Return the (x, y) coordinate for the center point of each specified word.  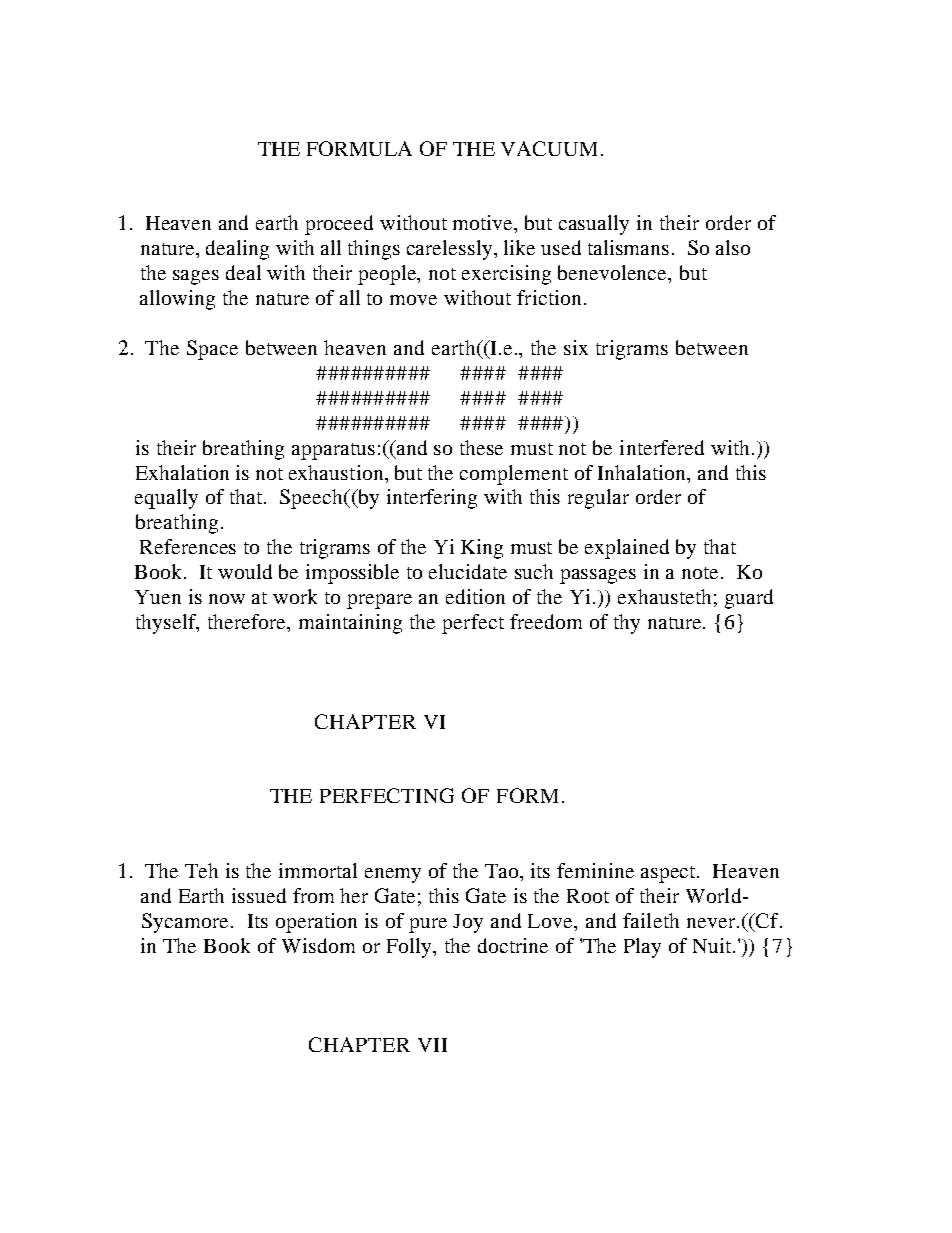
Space (212, 350)
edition (475, 596)
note (700, 573)
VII (432, 1045)
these (481, 447)
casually (594, 225)
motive (484, 224)
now (227, 599)
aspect (670, 874)
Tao (503, 871)
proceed (339, 225)
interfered (662, 447)
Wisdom (318, 945)
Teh (201, 870)
